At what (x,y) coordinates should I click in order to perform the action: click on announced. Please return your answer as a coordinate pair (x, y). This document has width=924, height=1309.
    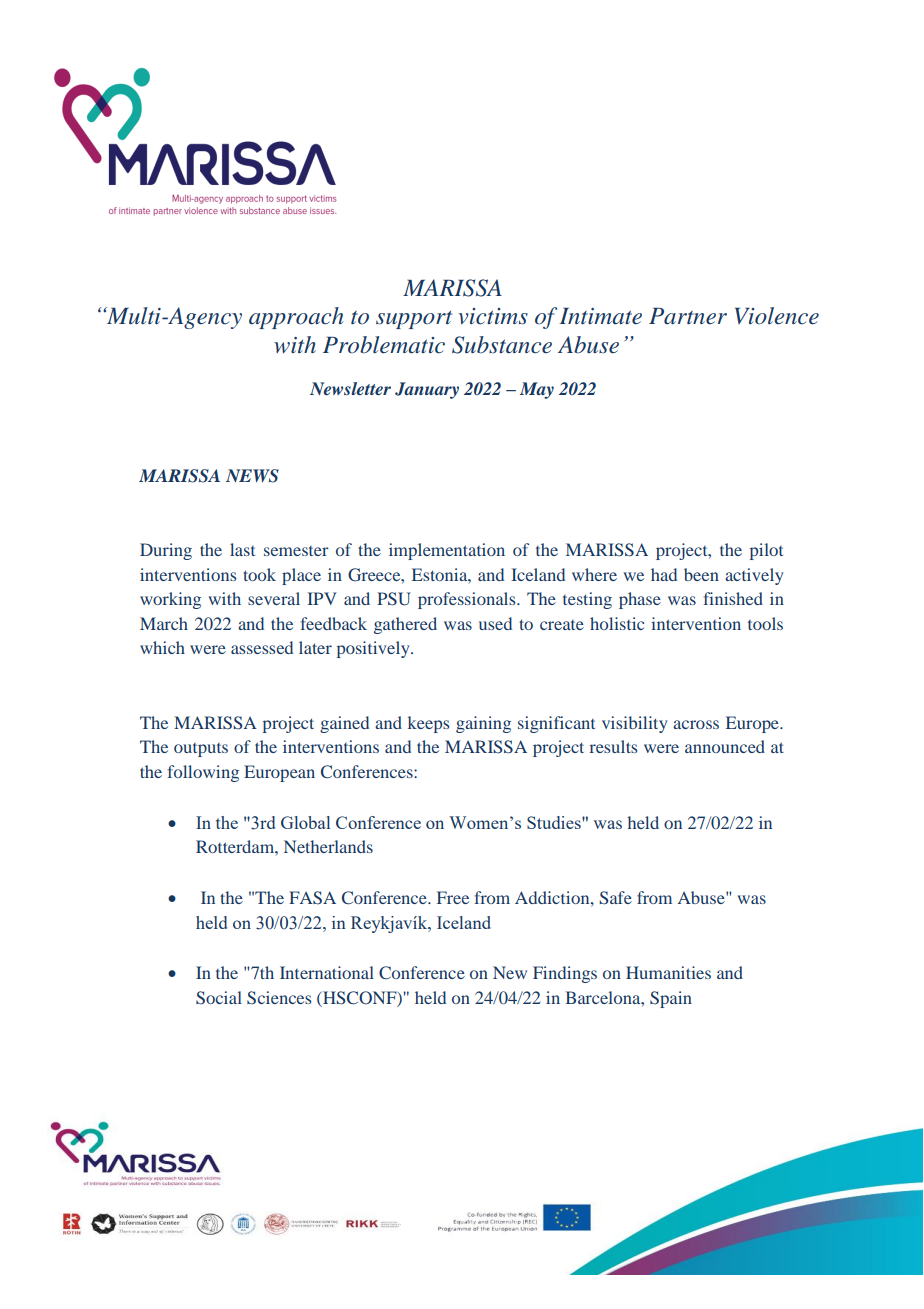
    Looking at the image, I should click on (725, 746).
